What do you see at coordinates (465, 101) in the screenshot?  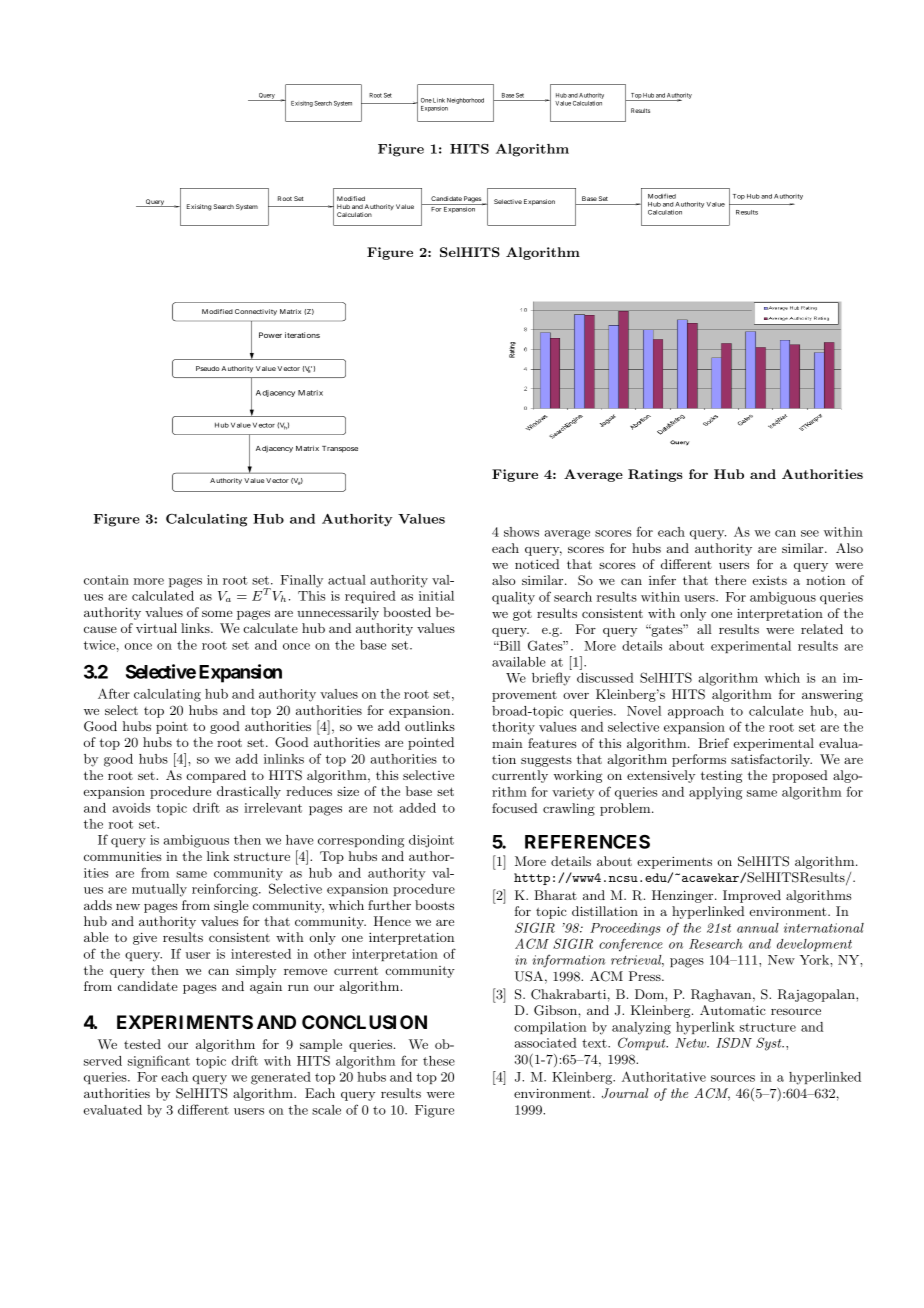 I see `Neighborhood` at bounding box center [465, 101].
